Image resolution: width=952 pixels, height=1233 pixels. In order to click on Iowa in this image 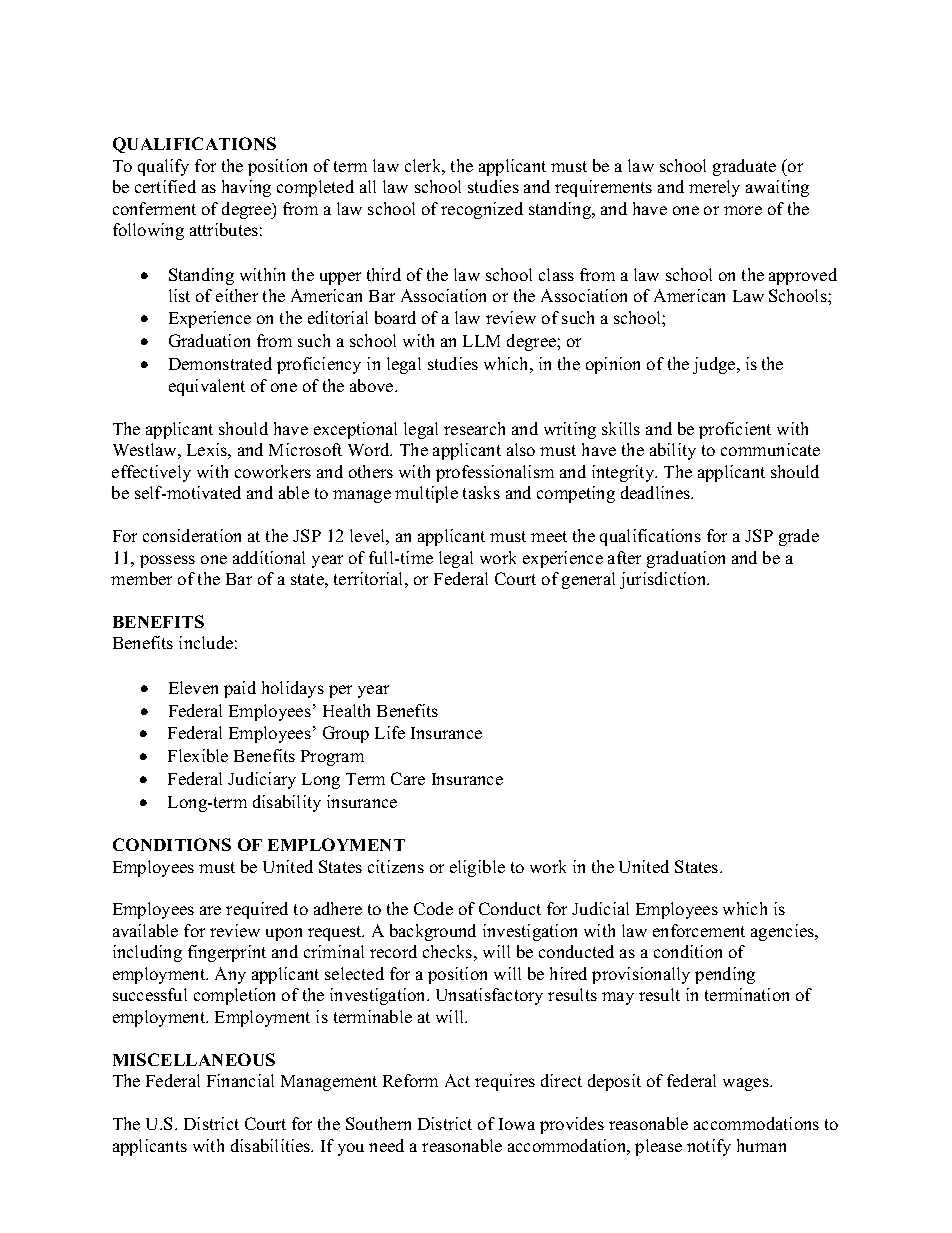, I will do `click(517, 1124)`.
